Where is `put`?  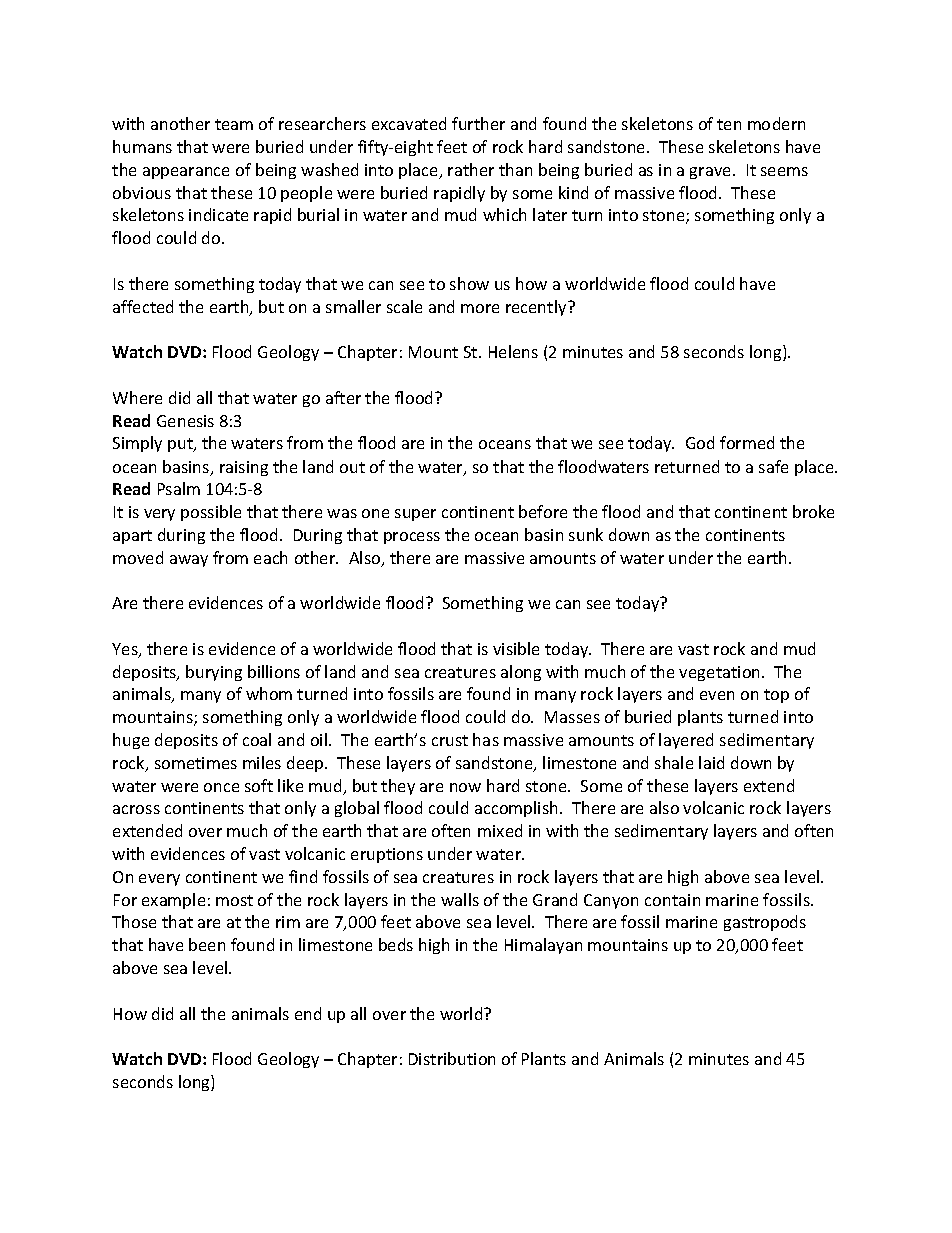 put is located at coordinates (181, 445).
